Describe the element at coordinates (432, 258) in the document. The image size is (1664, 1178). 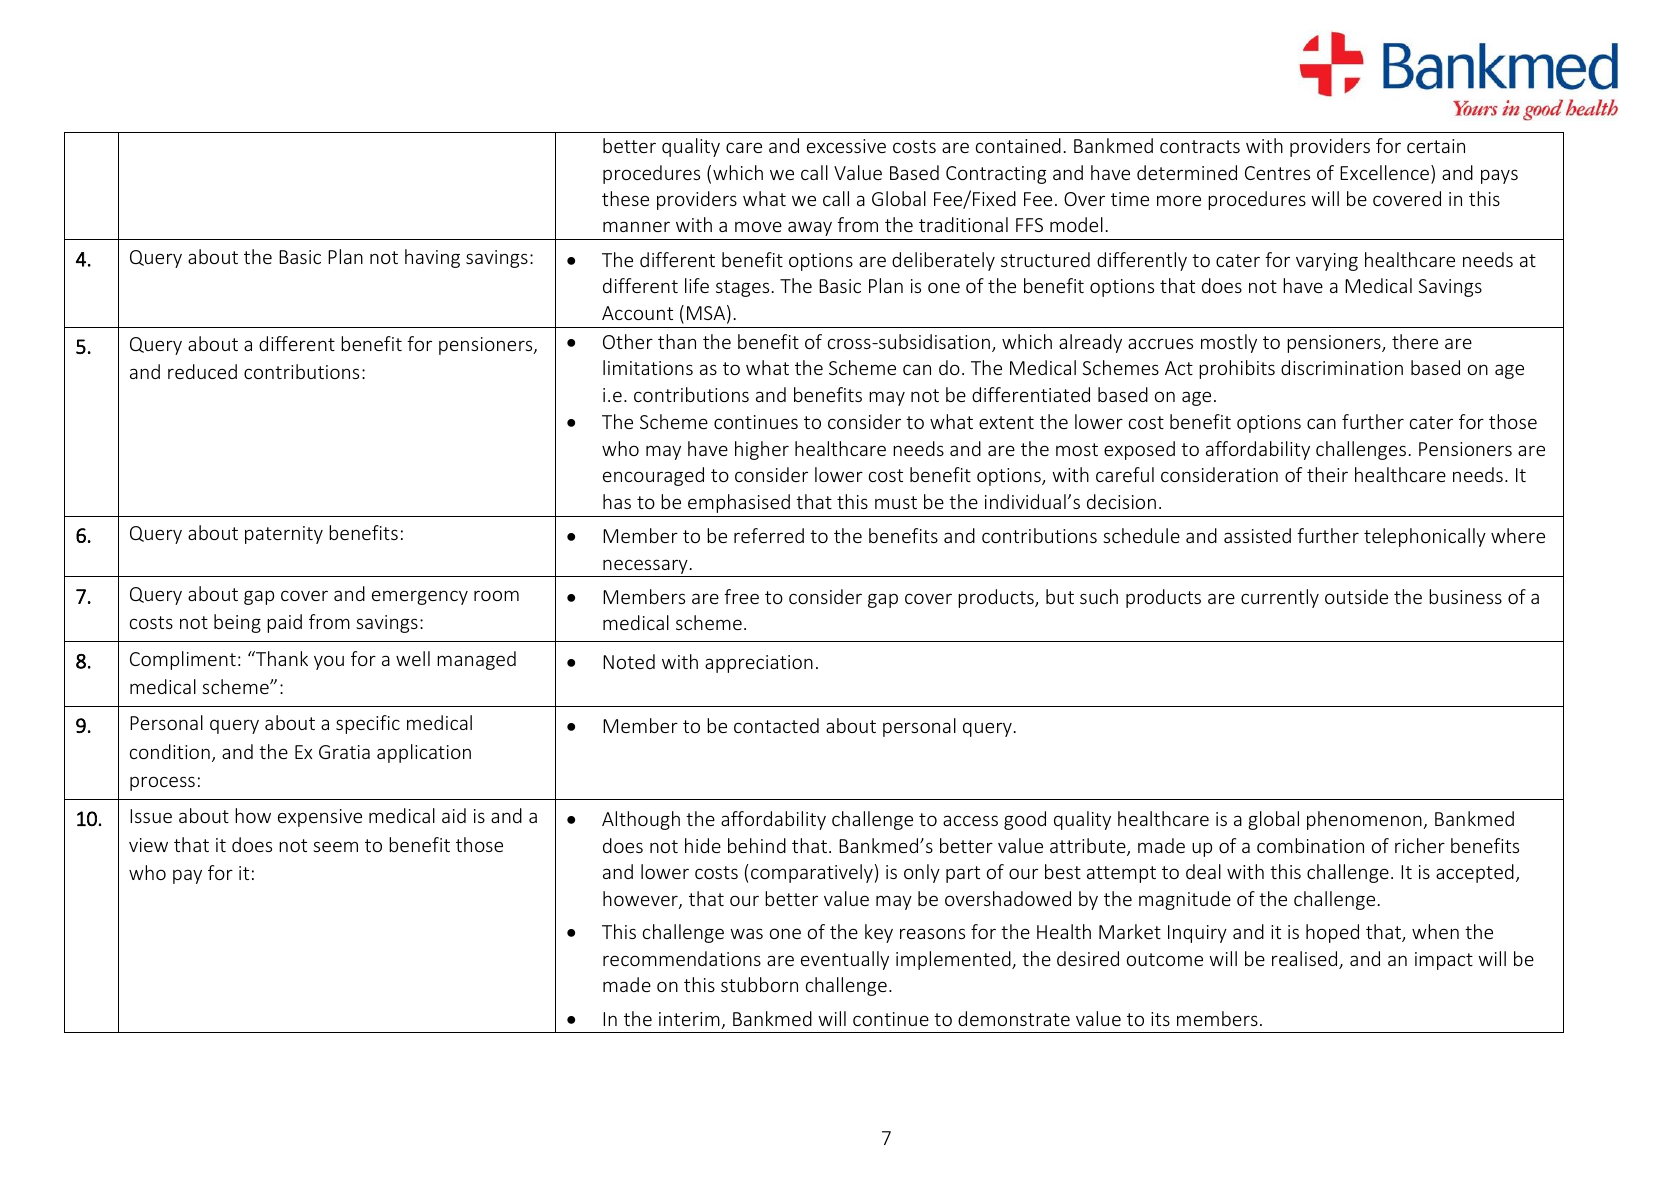
I see `having` at that location.
